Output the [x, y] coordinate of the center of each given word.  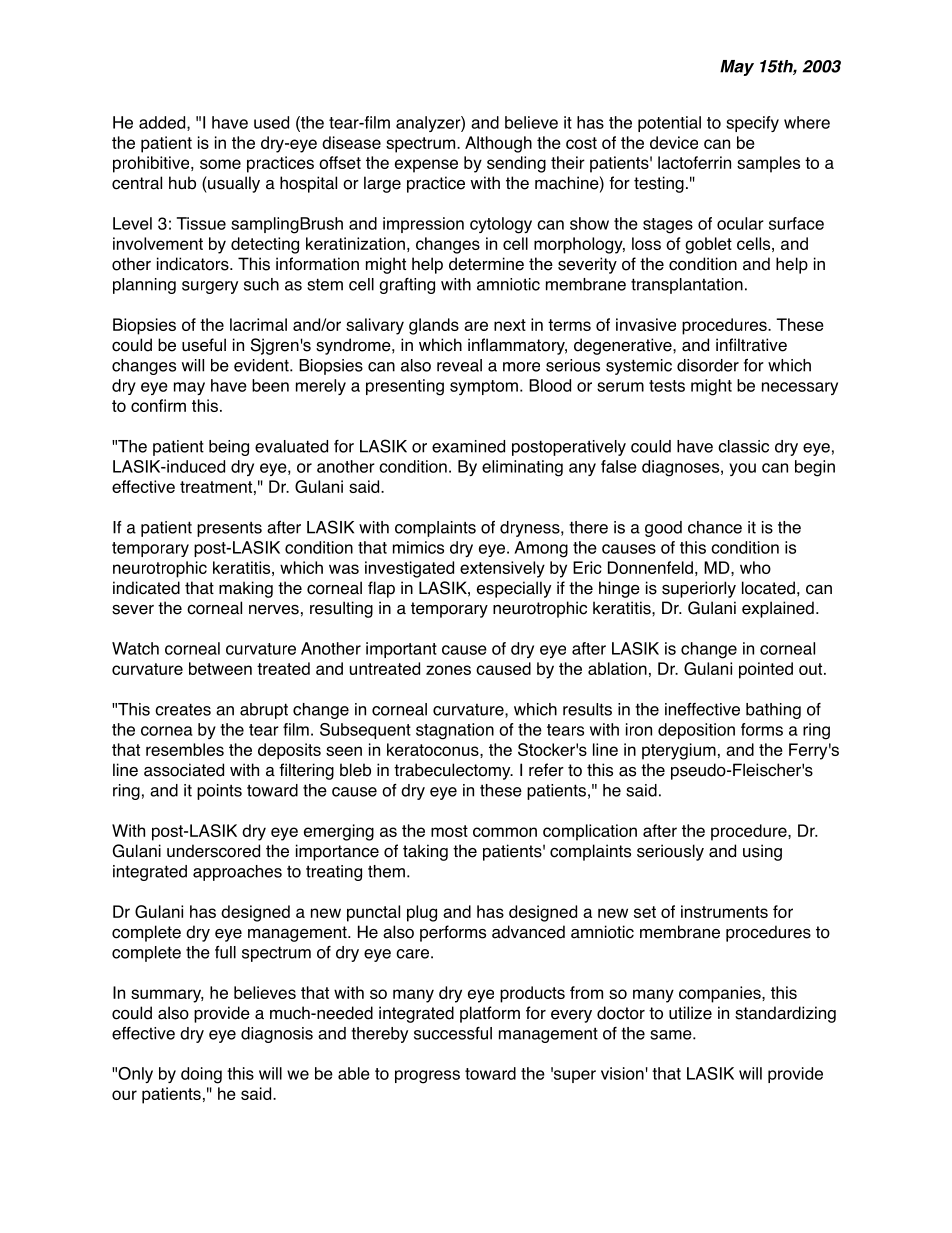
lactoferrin [694, 162]
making [246, 589]
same [672, 1035]
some [220, 164]
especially [514, 589]
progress [427, 1077]
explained [778, 609]
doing [201, 1075]
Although [498, 144]
